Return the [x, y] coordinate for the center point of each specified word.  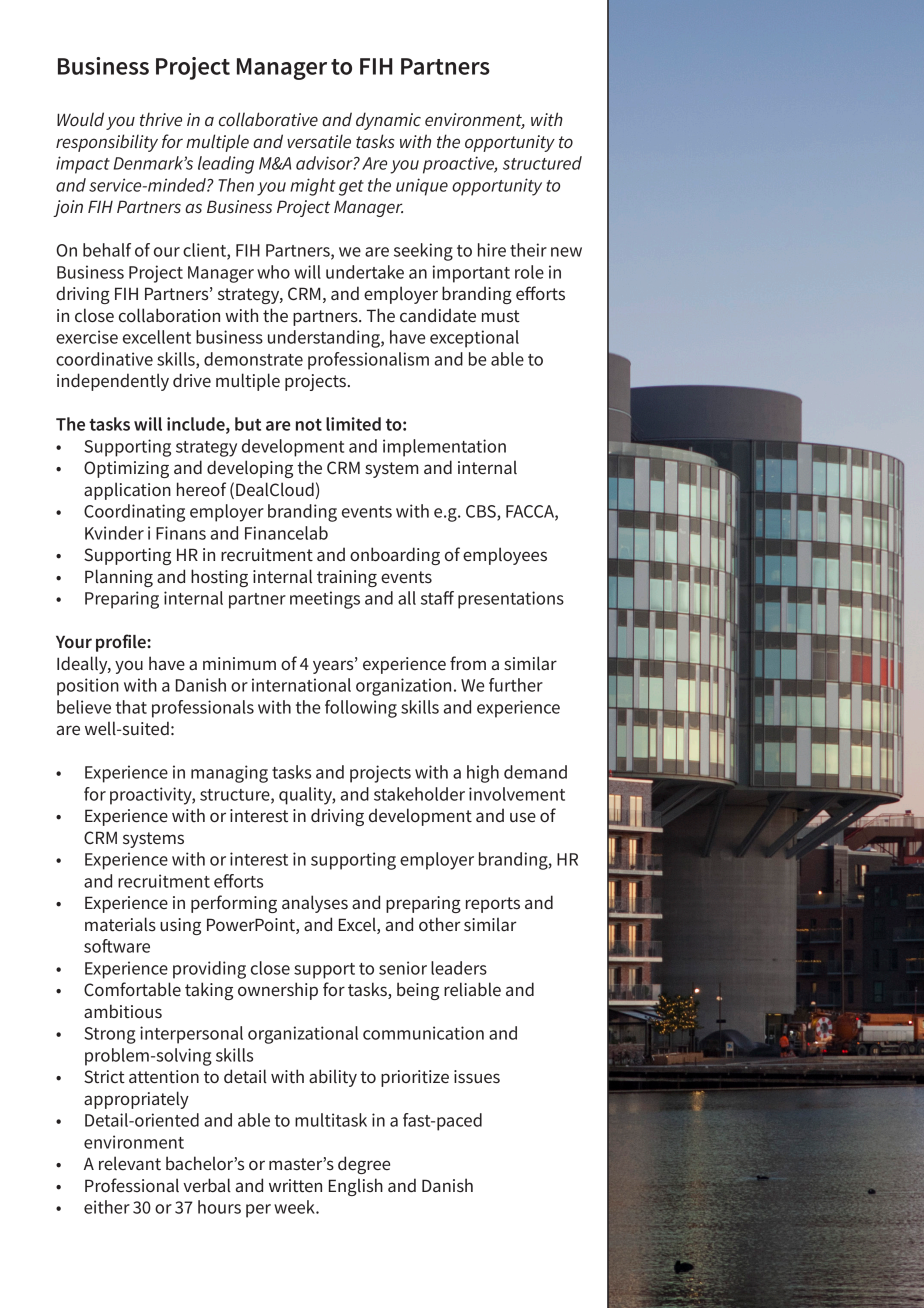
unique [422, 187]
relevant [130, 1163]
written [295, 1186]
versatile [319, 141]
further [516, 685]
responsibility [107, 143]
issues [477, 1077]
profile [122, 643]
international [301, 685]
